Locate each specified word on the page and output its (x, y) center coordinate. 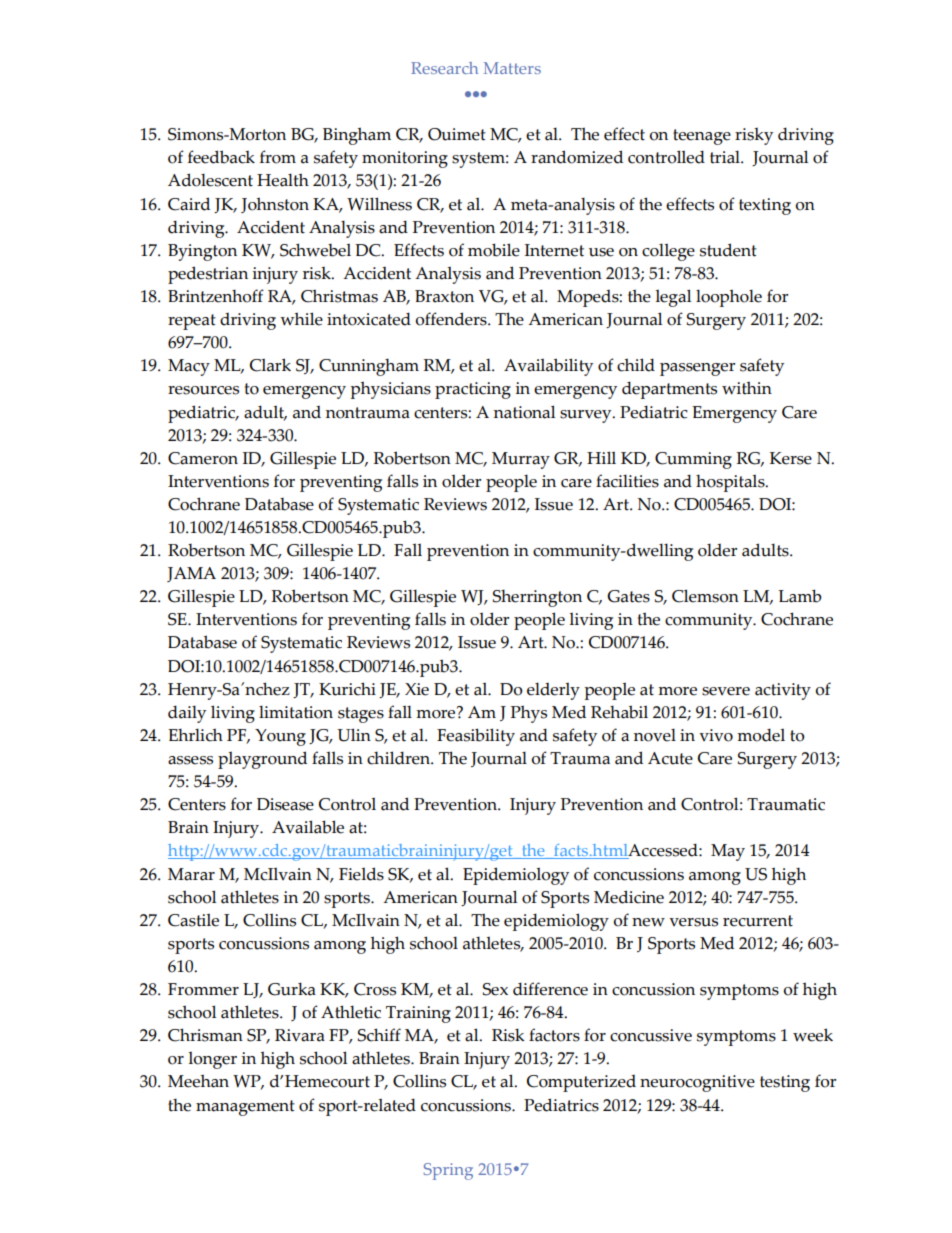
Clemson (705, 596)
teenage (702, 137)
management (245, 1108)
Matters (512, 68)
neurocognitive (697, 1083)
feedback (221, 157)
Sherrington (537, 598)
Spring (448, 1171)
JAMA (191, 574)
